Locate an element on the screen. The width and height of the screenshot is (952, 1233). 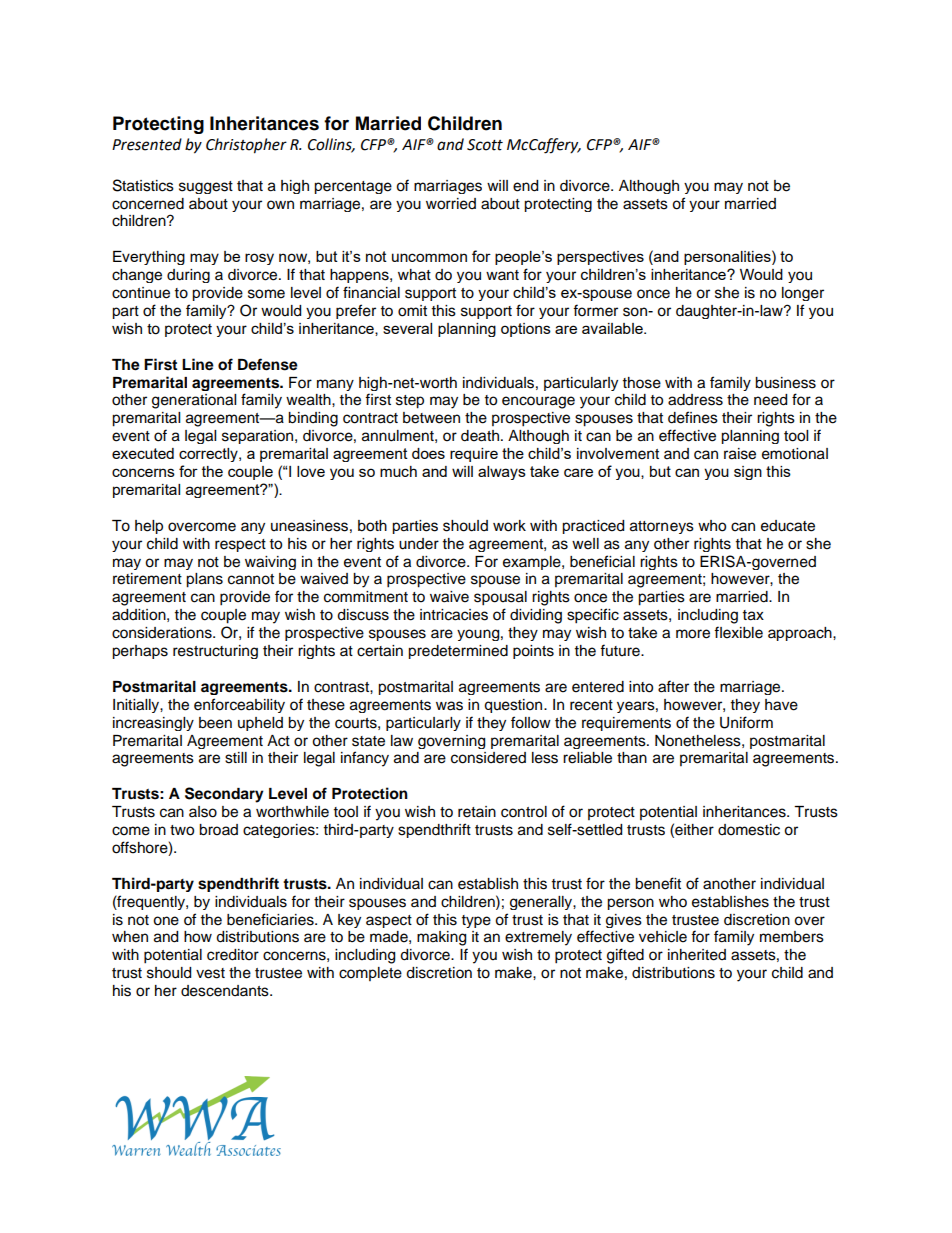
plans is located at coordinates (204, 580).
